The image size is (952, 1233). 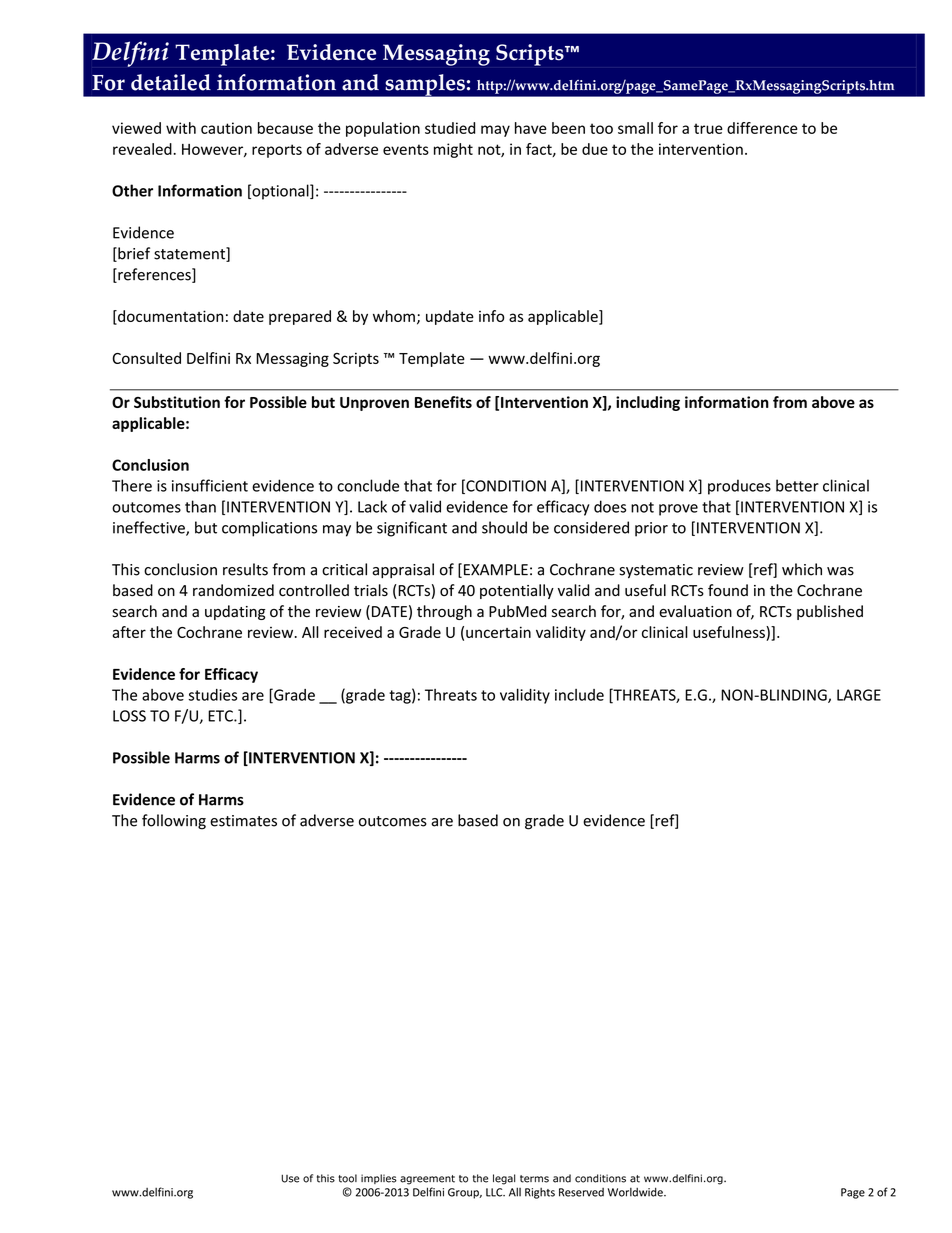 I want to click on estimates, so click(x=243, y=821).
